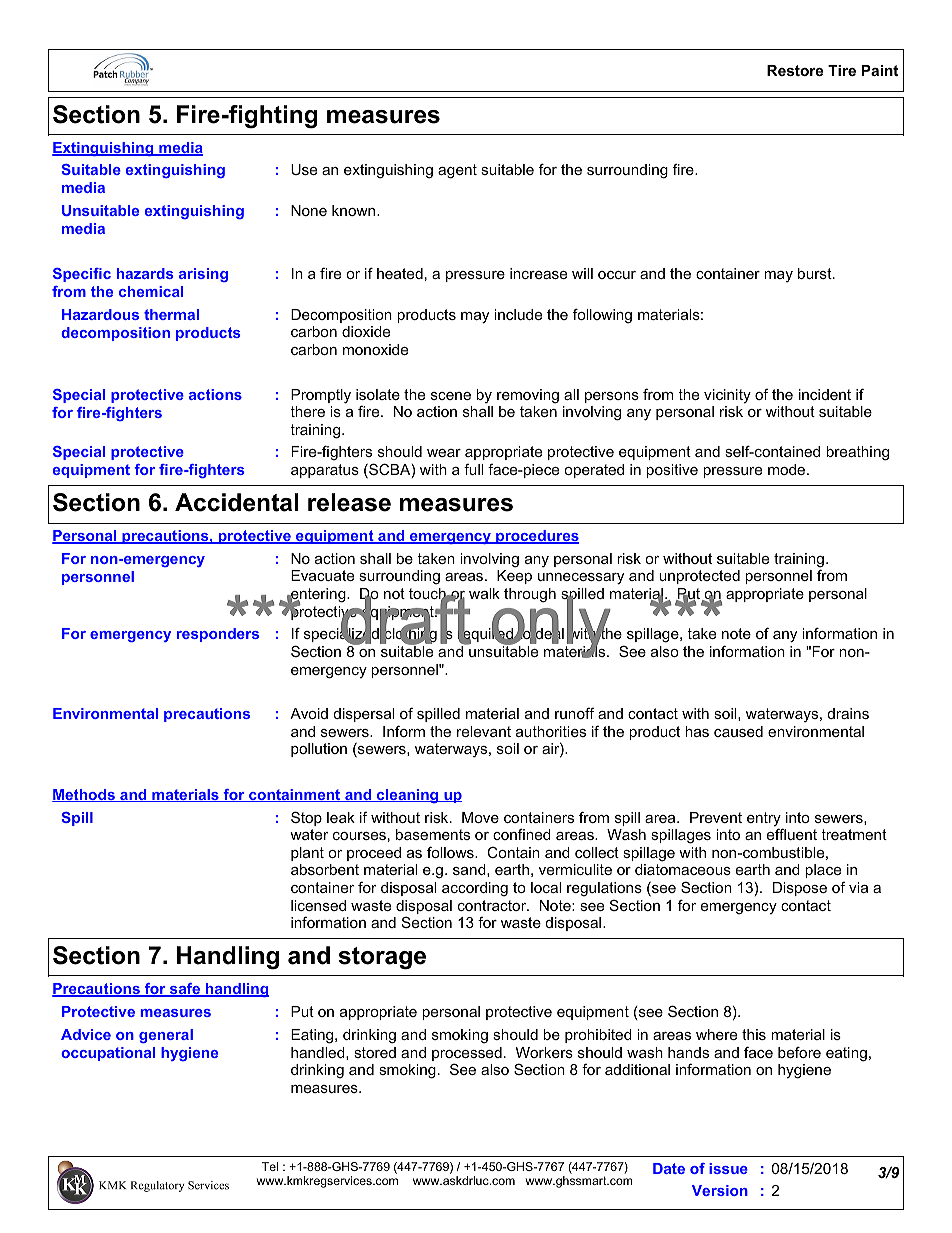  What do you see at coordinates (795, 70) in the screenshot?
I see `Restore` at bounding box center [795, 70].
